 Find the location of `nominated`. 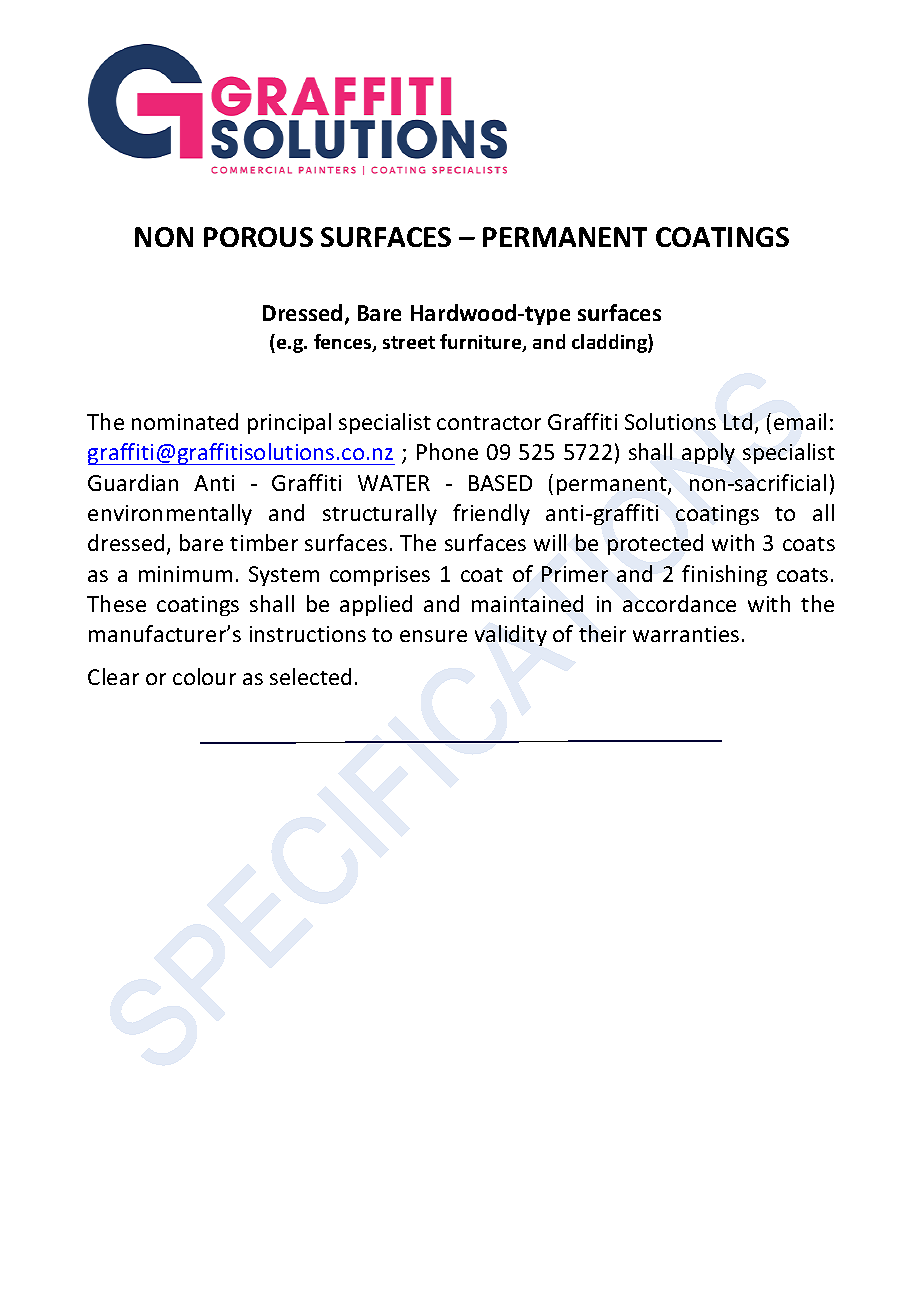

nominated is located at coordinates (185, 421).
